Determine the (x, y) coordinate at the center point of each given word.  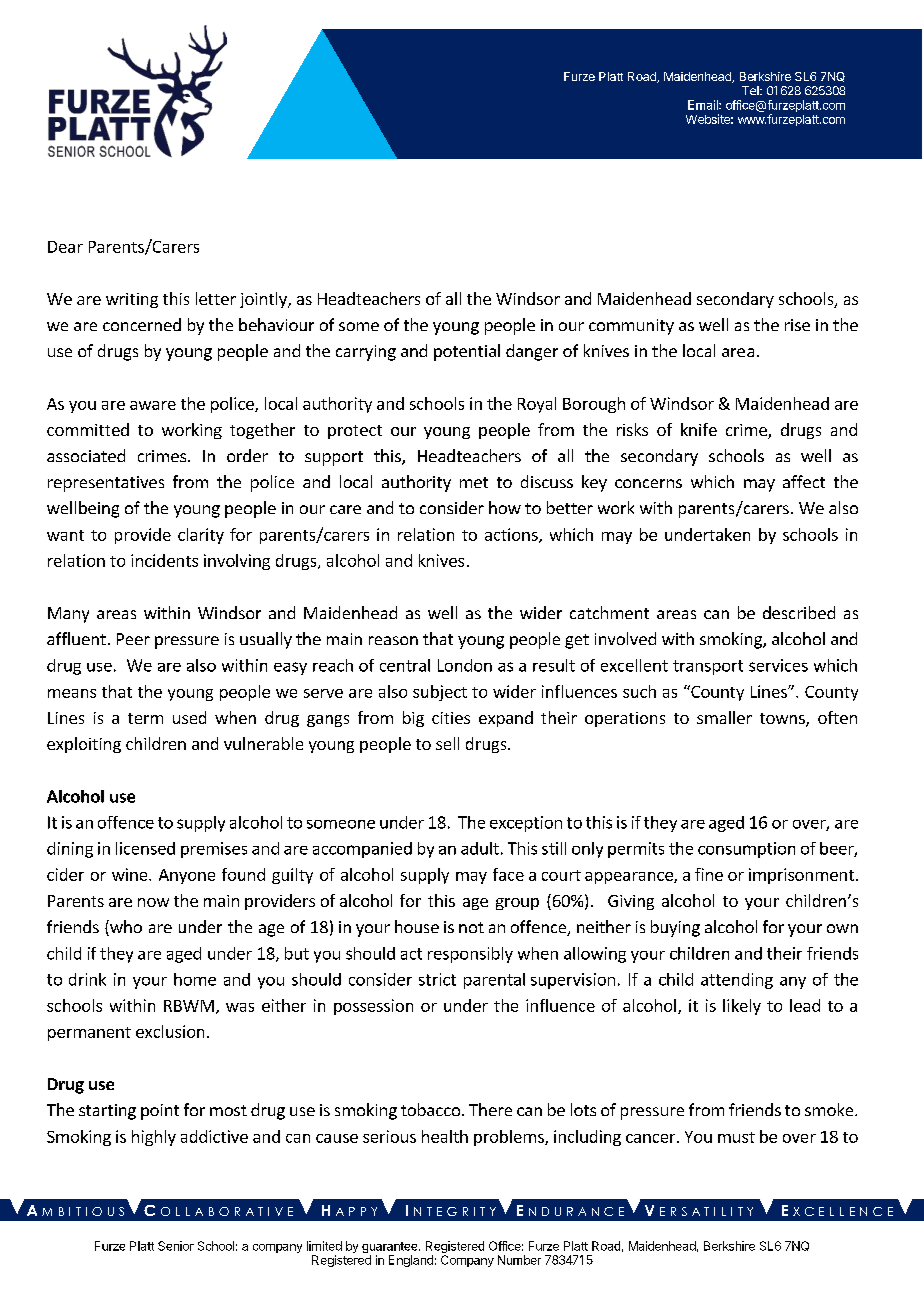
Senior (176, 1246)
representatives (106, 484)
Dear (65, 247)
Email (704, 105)
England (411, 1261)
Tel (751, 90)
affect (804, 481)
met (474, 482)
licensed (145, 848)
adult (480, 848)
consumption (746, 850)
